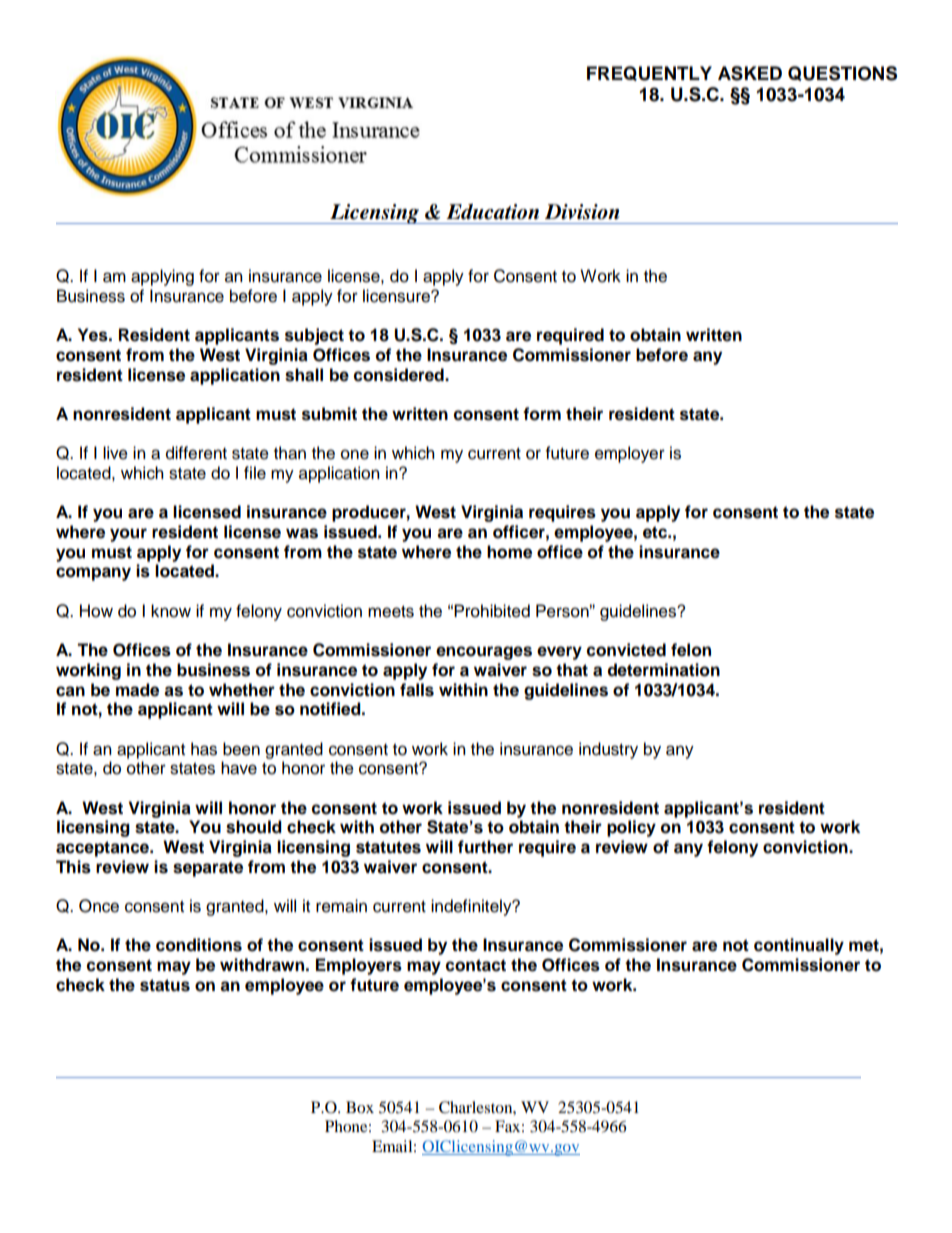  Describe the element at coordinates (649, 73) in the screenshot. I see `FREQUENTLY` at that location.
